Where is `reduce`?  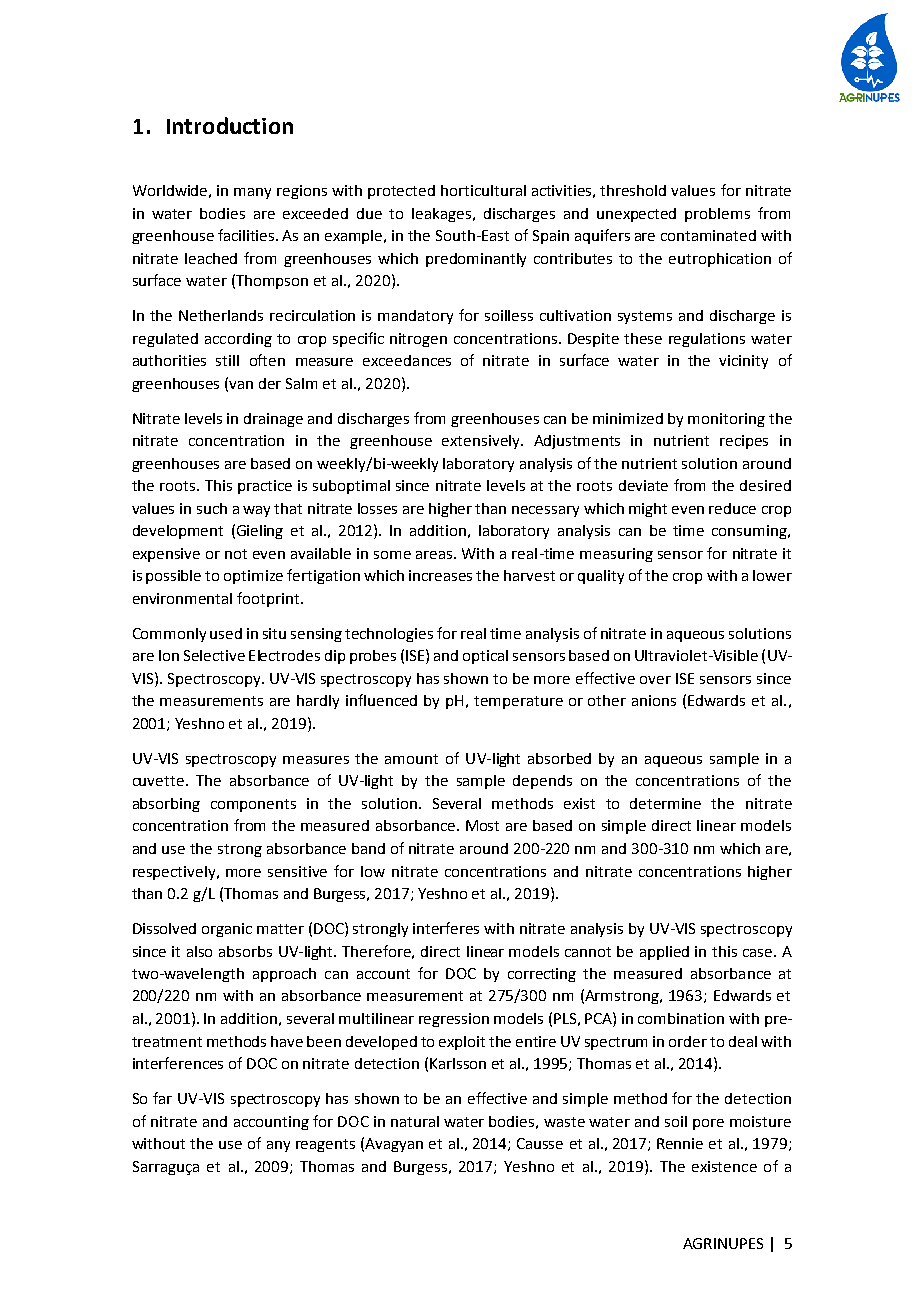 reduce is located at coordinates (732, 508).
